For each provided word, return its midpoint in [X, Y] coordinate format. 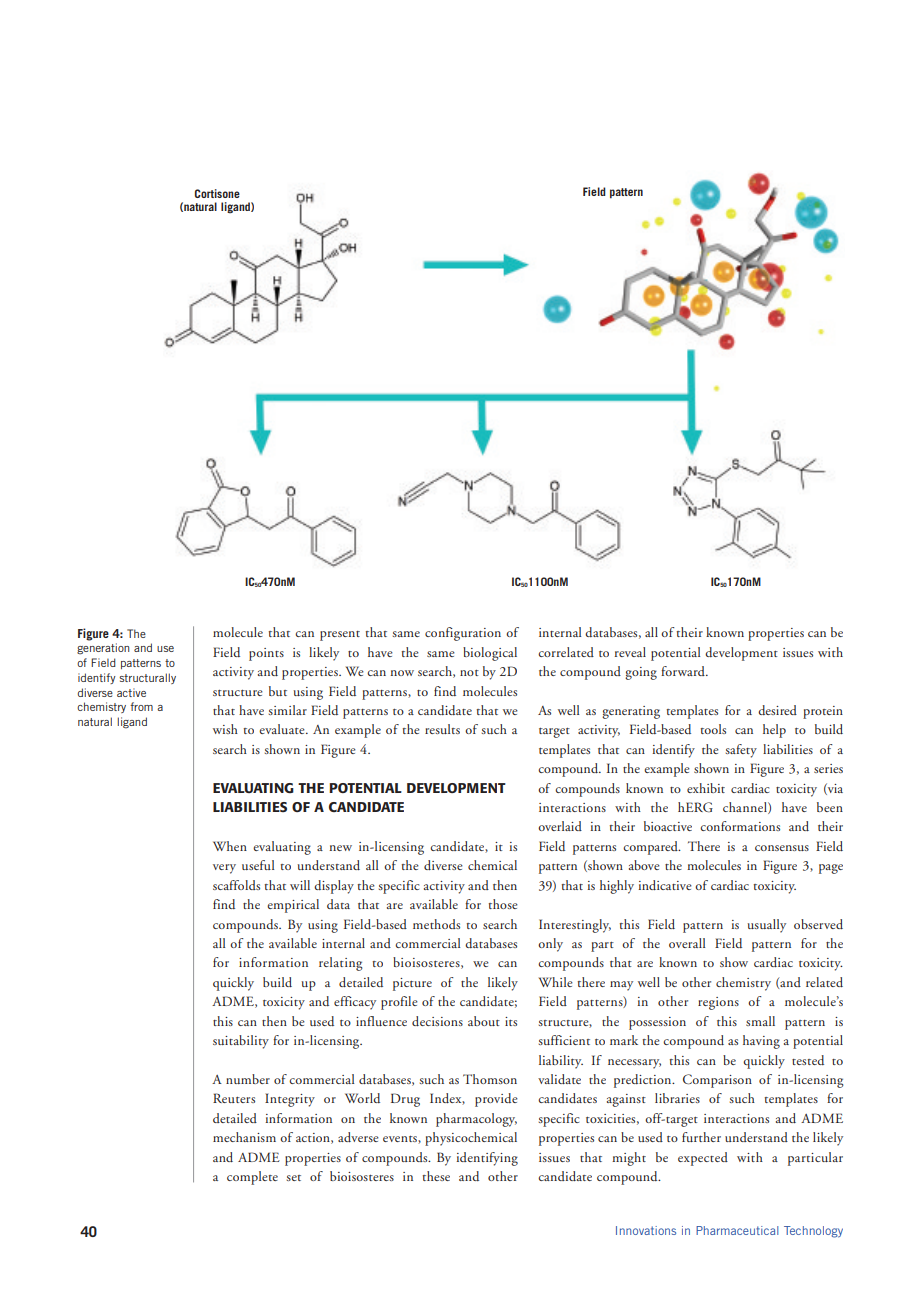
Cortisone [217, 193]
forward [684, 671]
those [503, 904]
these [436, 1176]
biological [490, 654]
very [224, 869]
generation [103, 649]
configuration [463, 634]
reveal [630, 652]
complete [252, 1178]
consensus [782, 848]
